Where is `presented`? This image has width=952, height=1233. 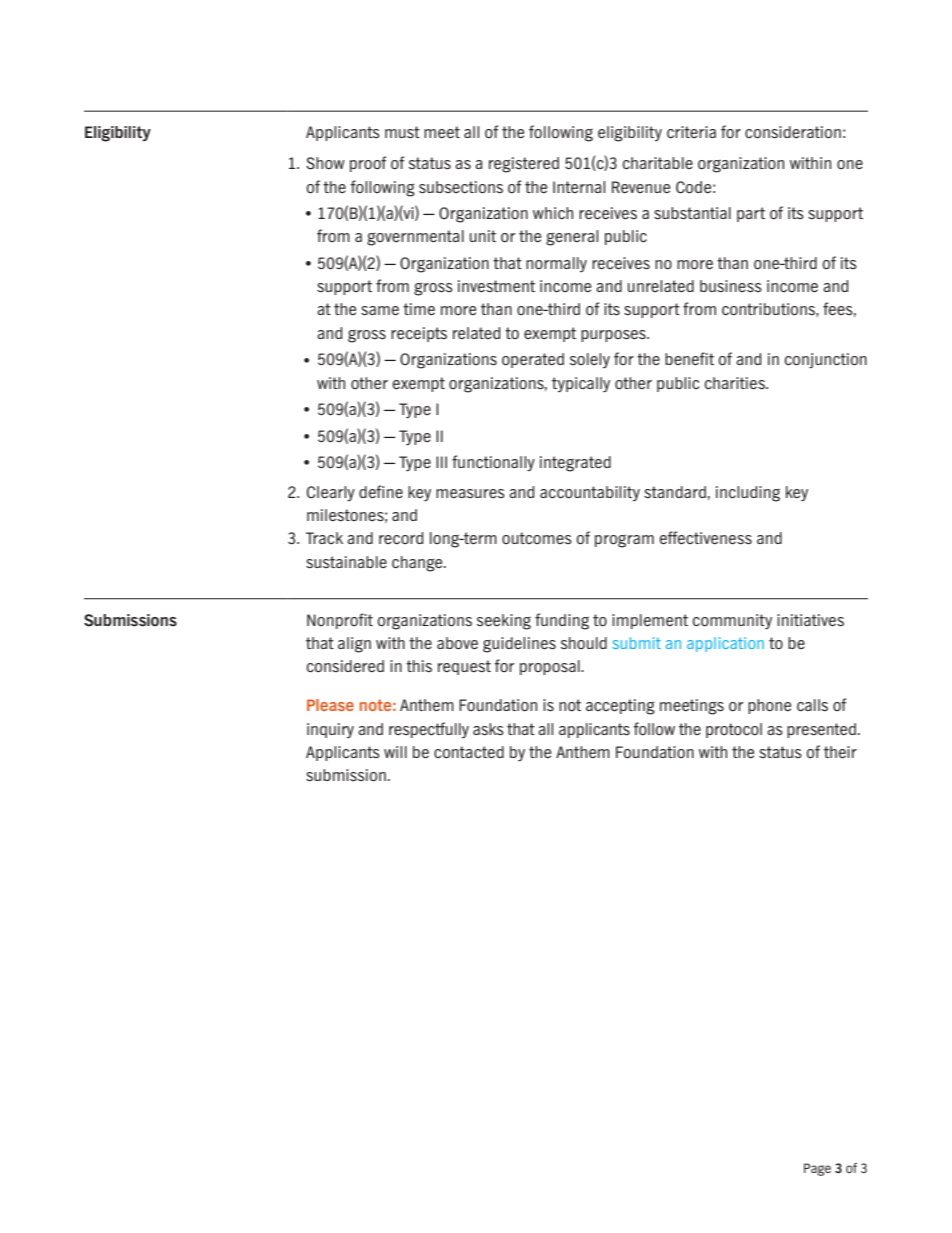 presented is located at coordinates (821, 730).
